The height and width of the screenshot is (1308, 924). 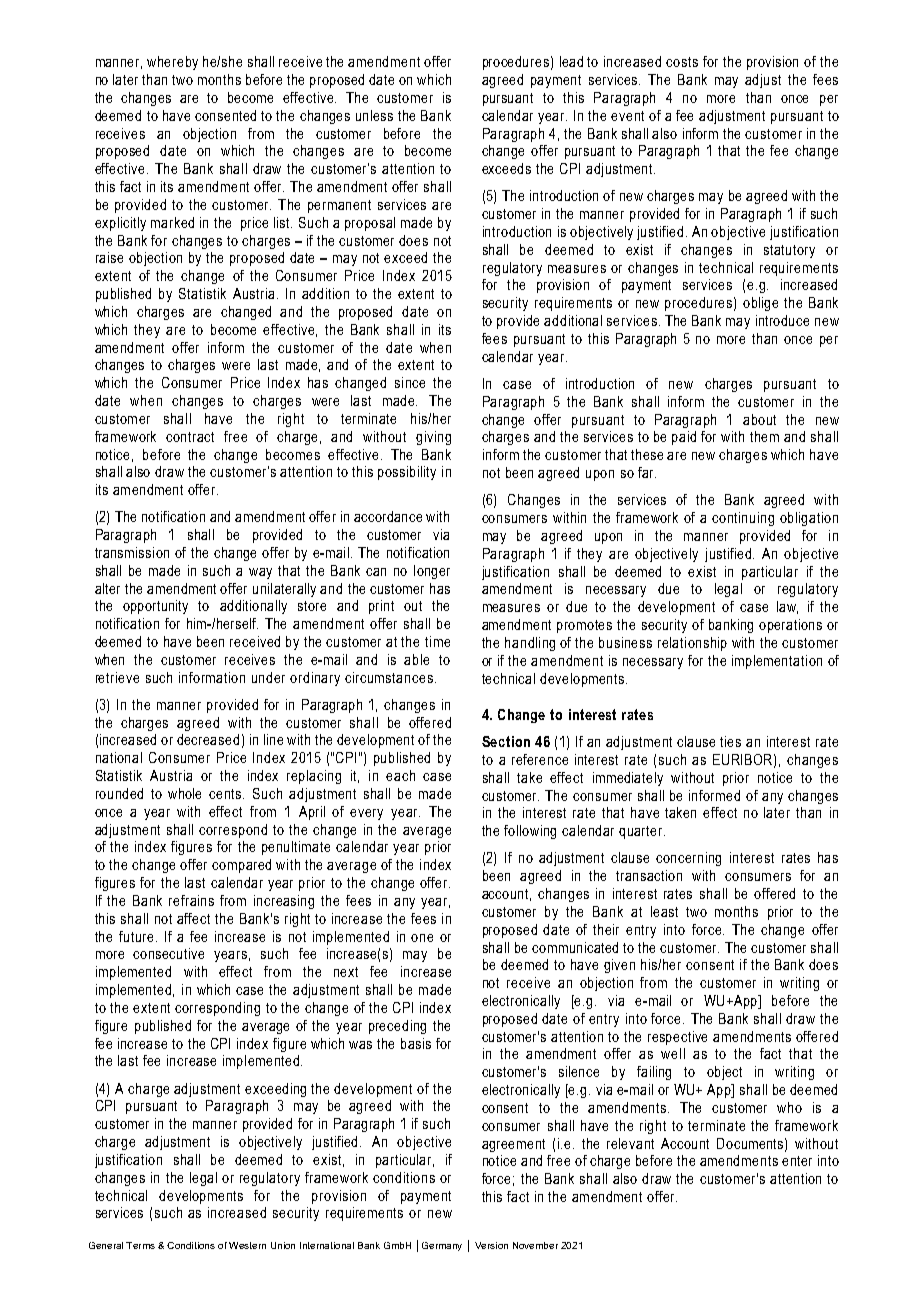 What do you see at coordinates (140, 1245) in the screenshot?
I see `Terms` at bounding box center [140, 1245].
